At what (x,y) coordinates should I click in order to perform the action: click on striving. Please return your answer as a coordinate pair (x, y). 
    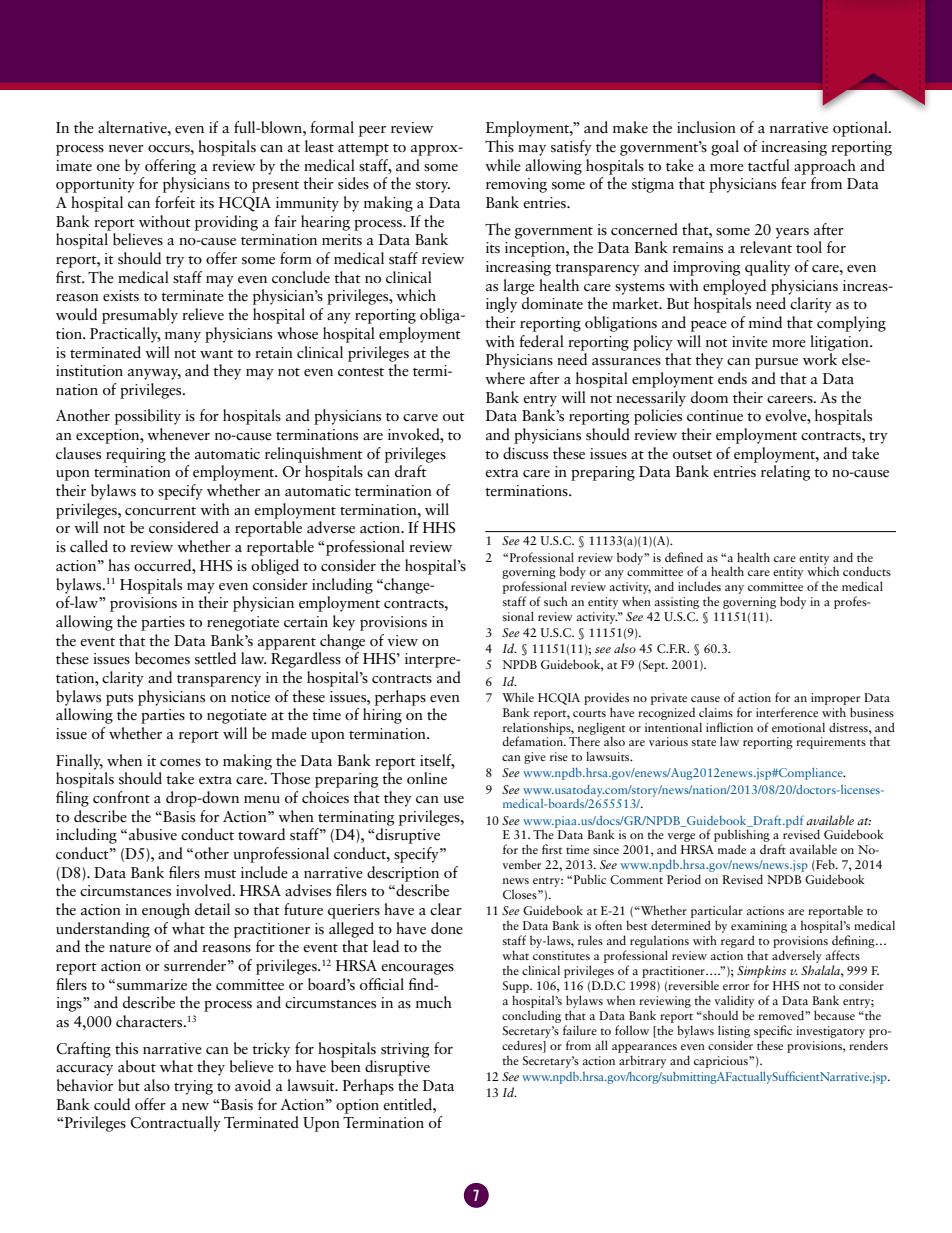
    Looking at the image, I should click on (405, 1050).
